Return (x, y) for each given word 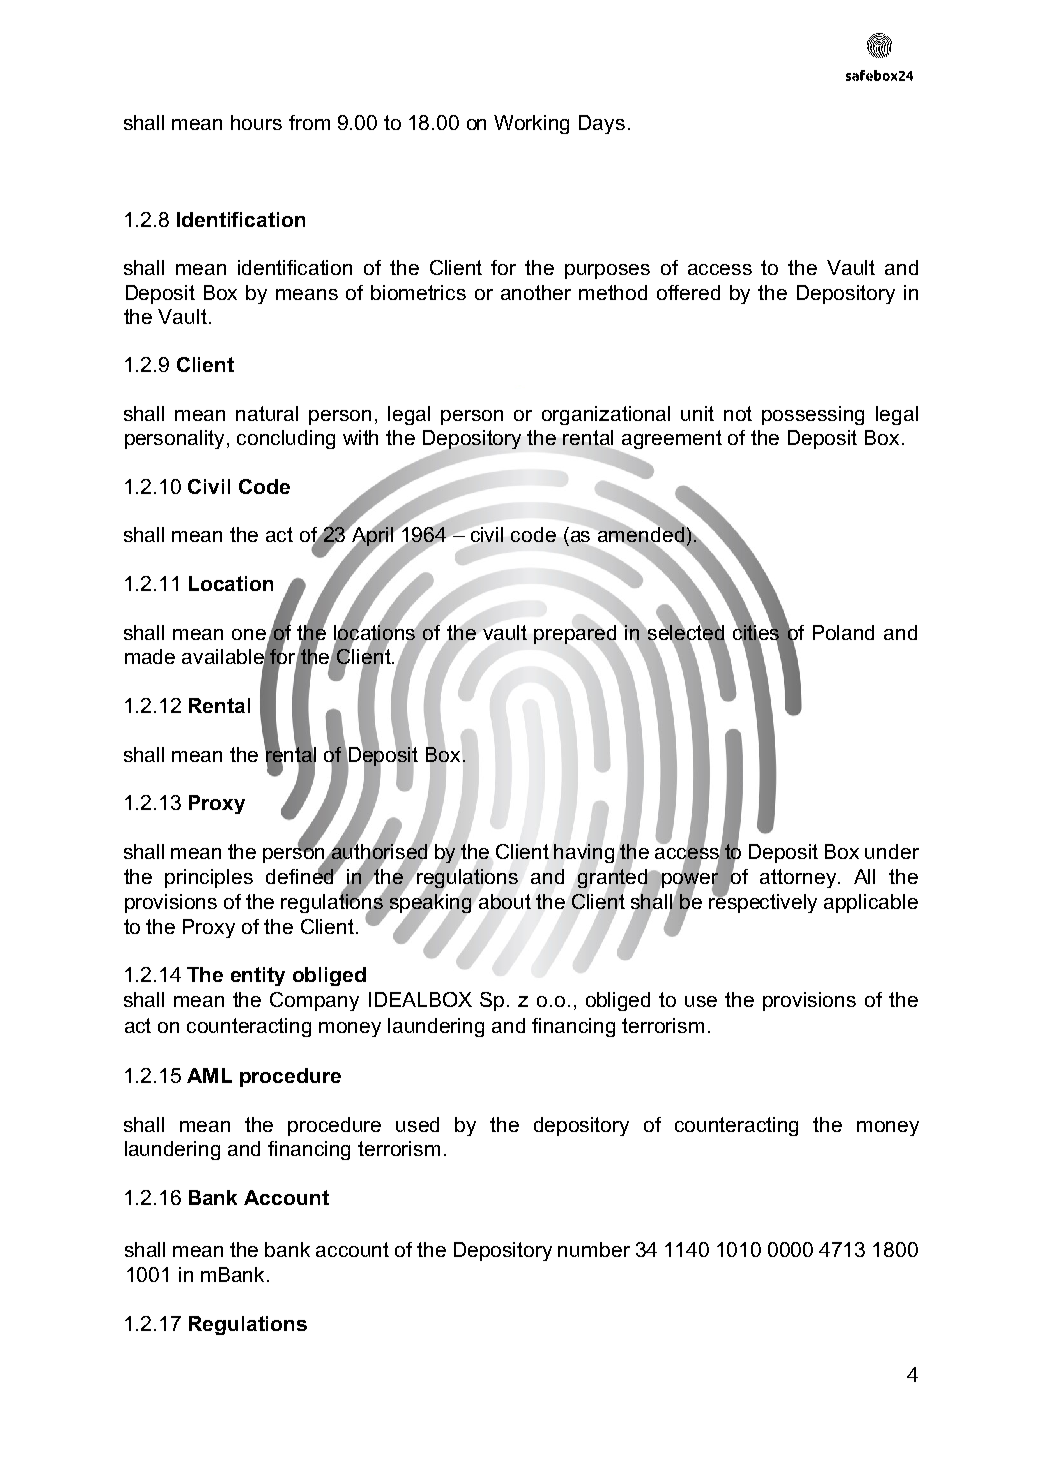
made (150, 656)
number (594, 1249)
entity (258, 976)
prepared (575, 634)
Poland (843, 632)
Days (602, 124)
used (417, 1124)
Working (531, 124)
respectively (763, 902)
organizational (606, 415)
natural (267, 413)
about (505, 901)
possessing (813, 415)
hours (256, 122)
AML (209, 1075)
